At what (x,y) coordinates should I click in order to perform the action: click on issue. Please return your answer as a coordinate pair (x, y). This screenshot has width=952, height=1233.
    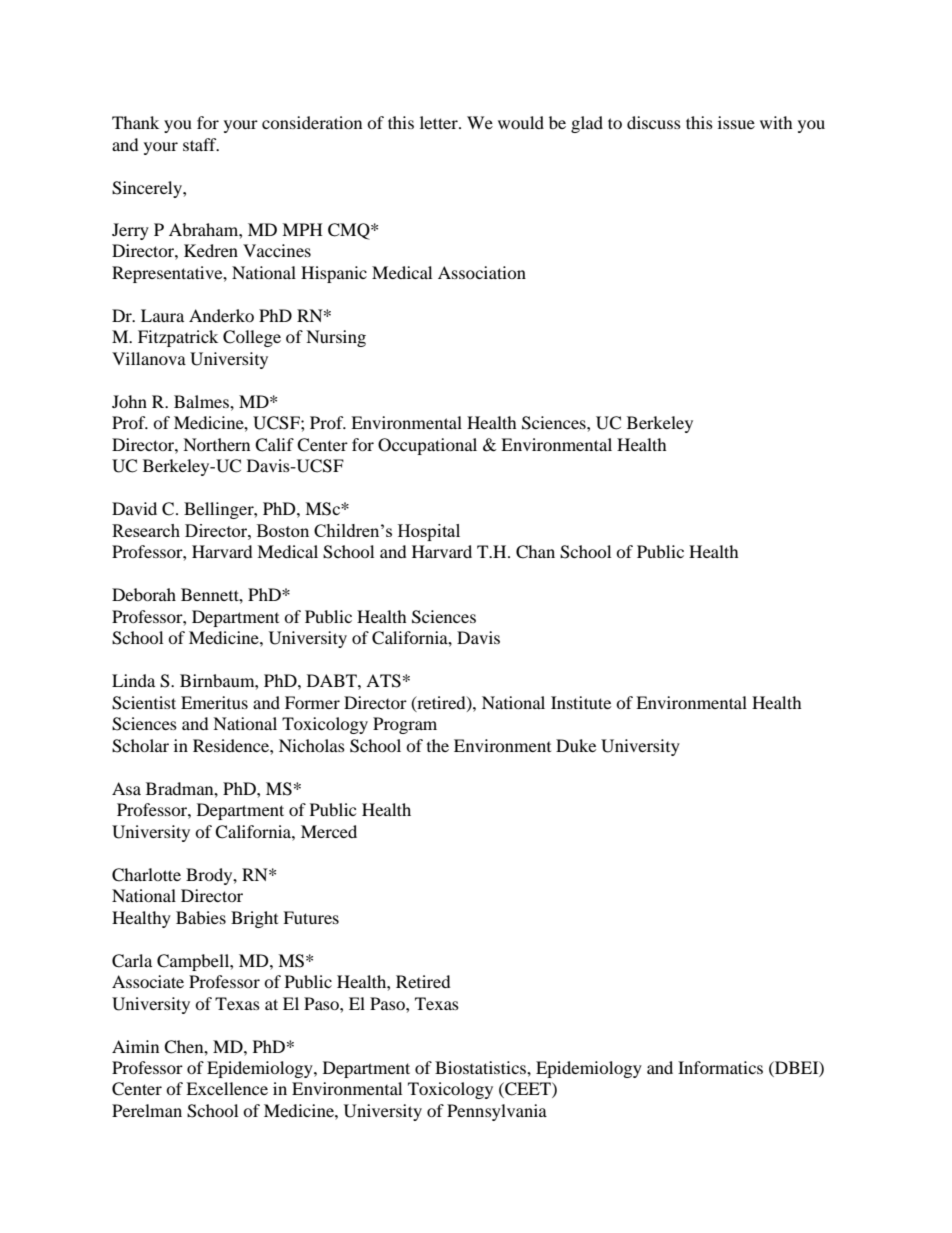
    Looking at the image, I should click on (736, 122).
